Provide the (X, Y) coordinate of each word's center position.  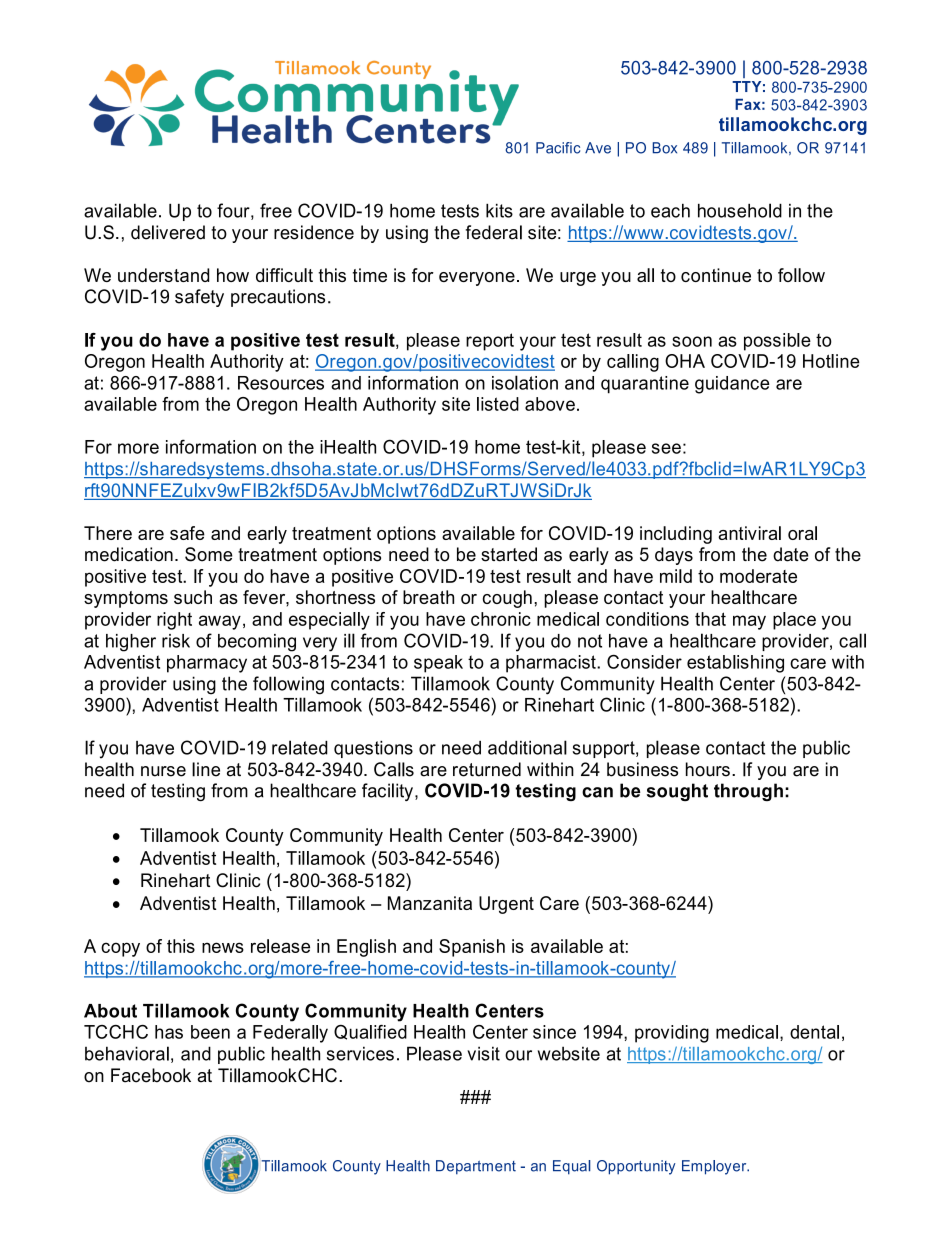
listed (498, 404)
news (223, 947)
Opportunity (636, 1167)
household (740, 210)
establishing (735, 664)
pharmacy (207, 664)
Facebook (151, 1075)
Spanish (472, 948)
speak (438, 664)
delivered (168, 232)
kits (499, 210)
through (748, 792)
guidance (732, 385)
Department (476, 1167)
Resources (281, 383)
